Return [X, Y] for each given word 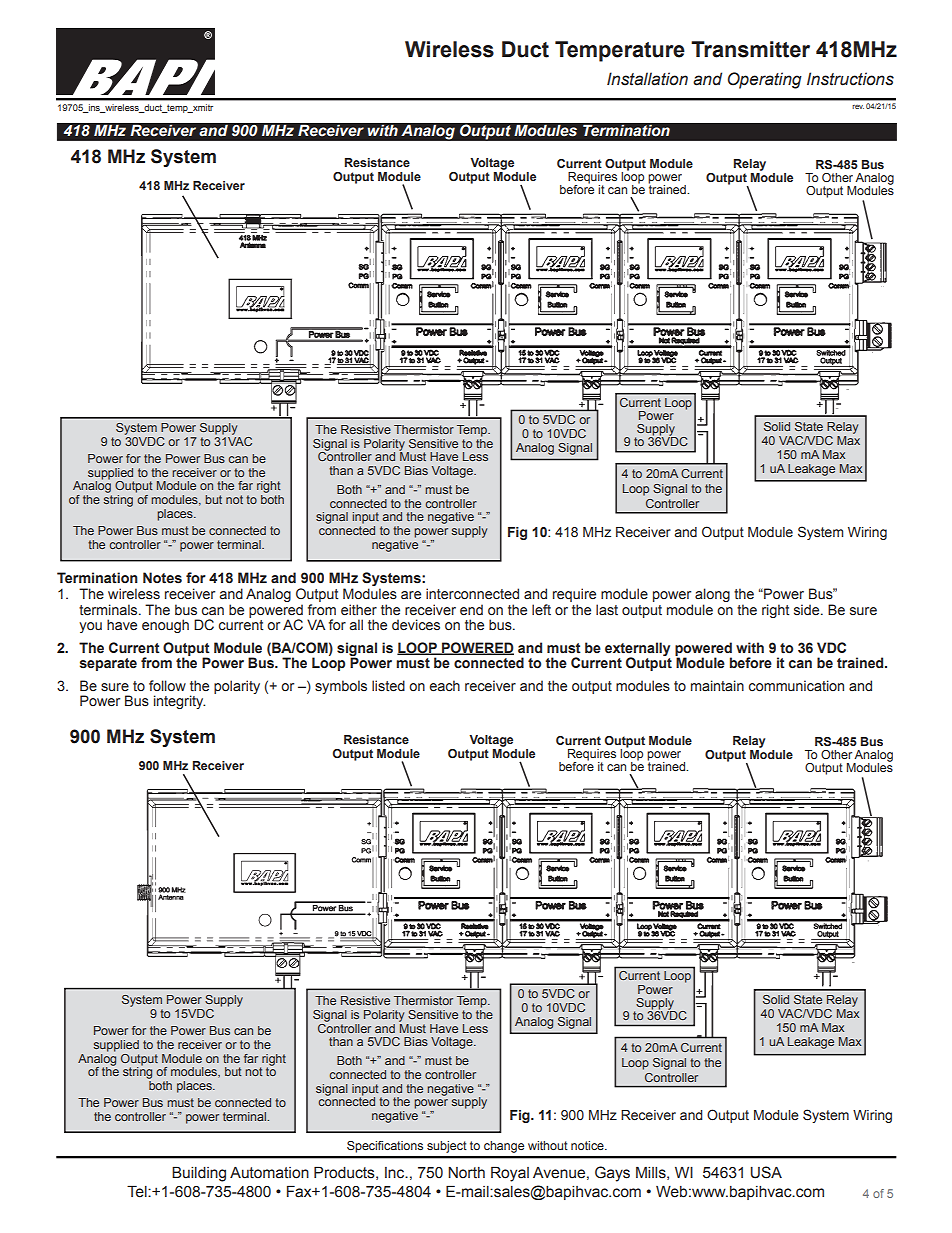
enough [165, 626]
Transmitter [750, 49]
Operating [765, 80]
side [808, 610]
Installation [647, 79]
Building [199, 1174]
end [471, 610]
